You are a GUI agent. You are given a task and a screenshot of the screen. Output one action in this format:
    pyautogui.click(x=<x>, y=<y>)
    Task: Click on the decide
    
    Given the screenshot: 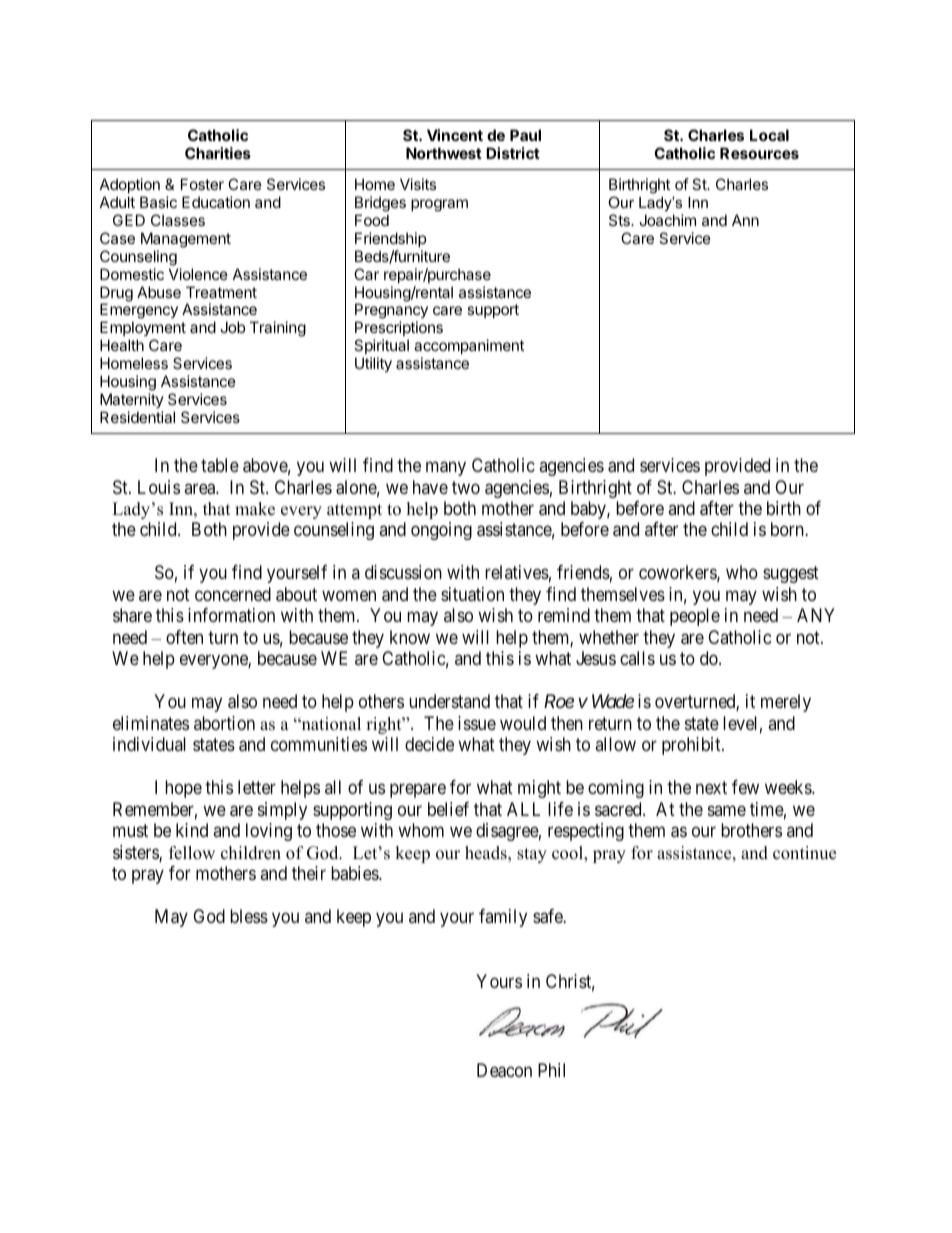 What is the action you would take?
    pyautogui.click(x=429, y=744)
